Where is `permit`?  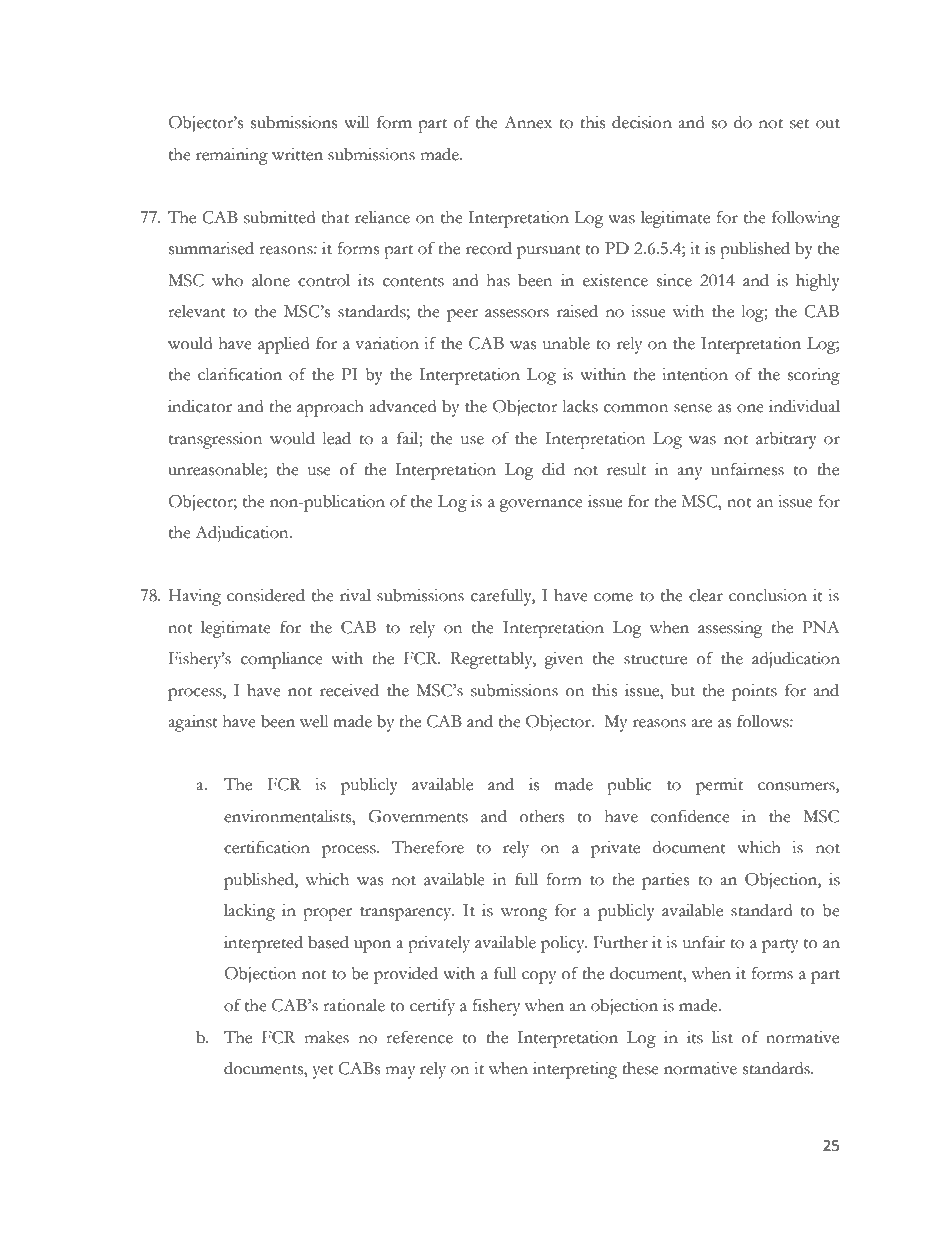
permit is located at coordinates (719, 786).
